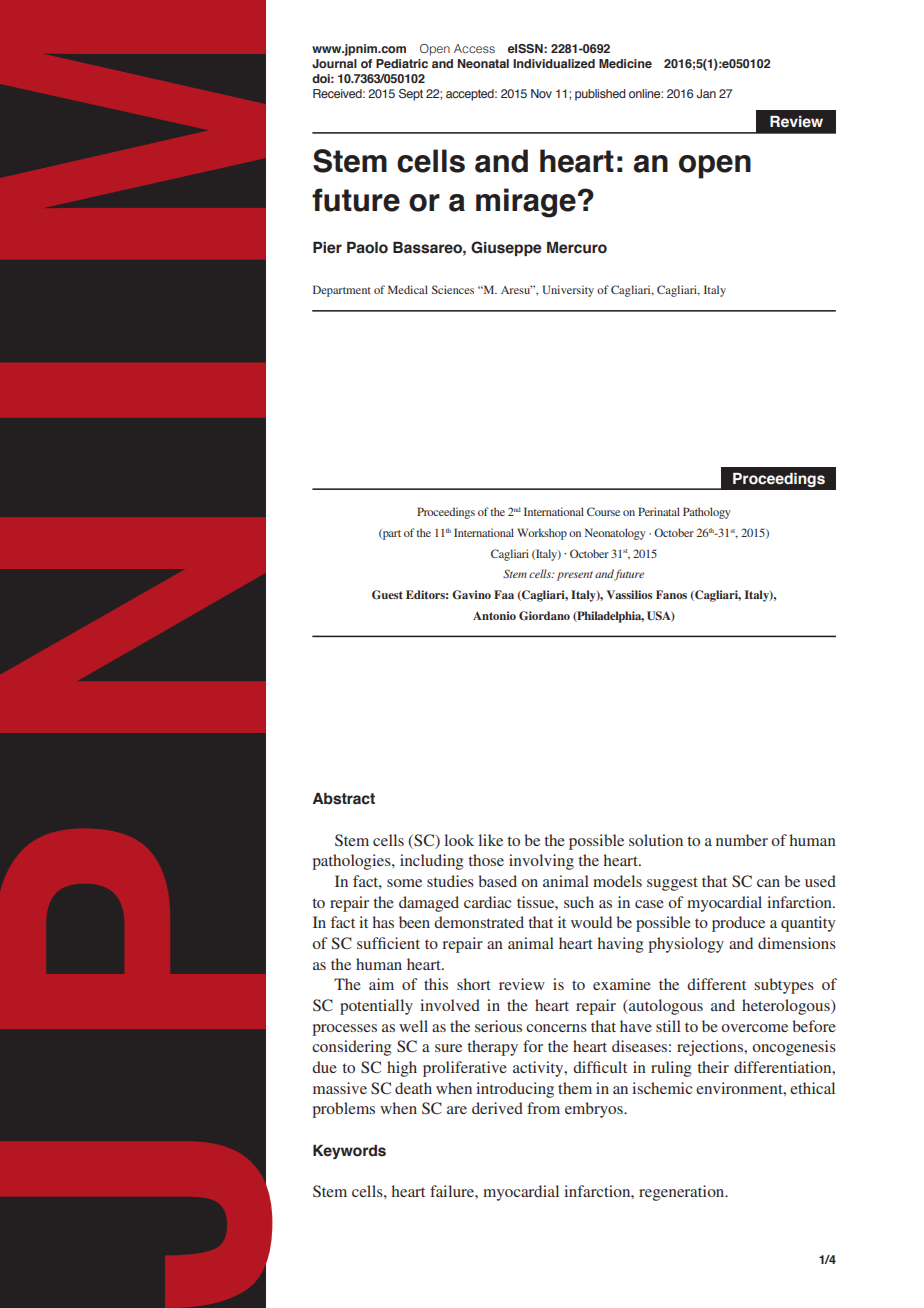 This document has height=1308, width=924. What do you see at coordinates (544, 616) in the document?
I see `Giordano` at bounding box center [544, 616].
